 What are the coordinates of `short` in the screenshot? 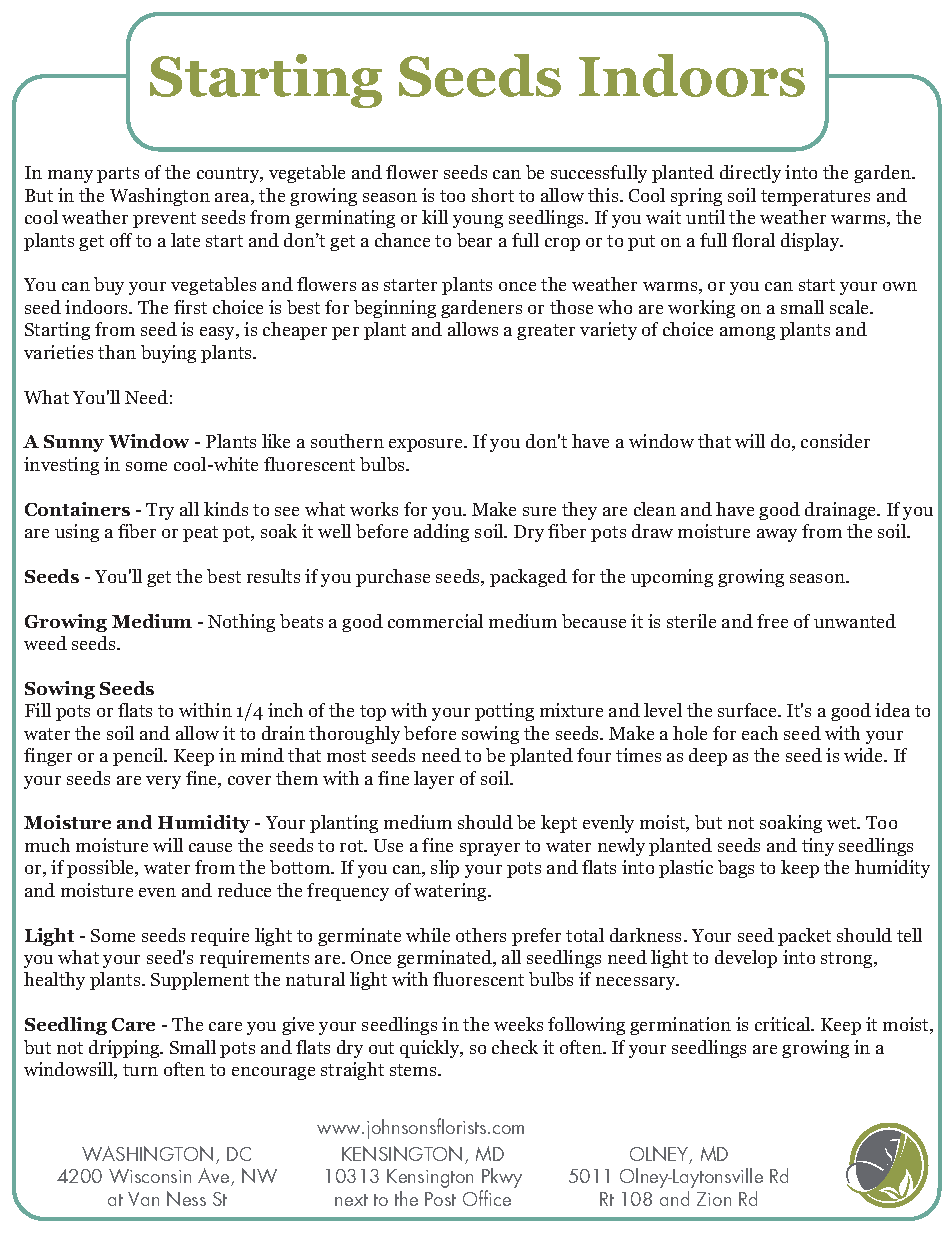 It's located at (493, 195).
